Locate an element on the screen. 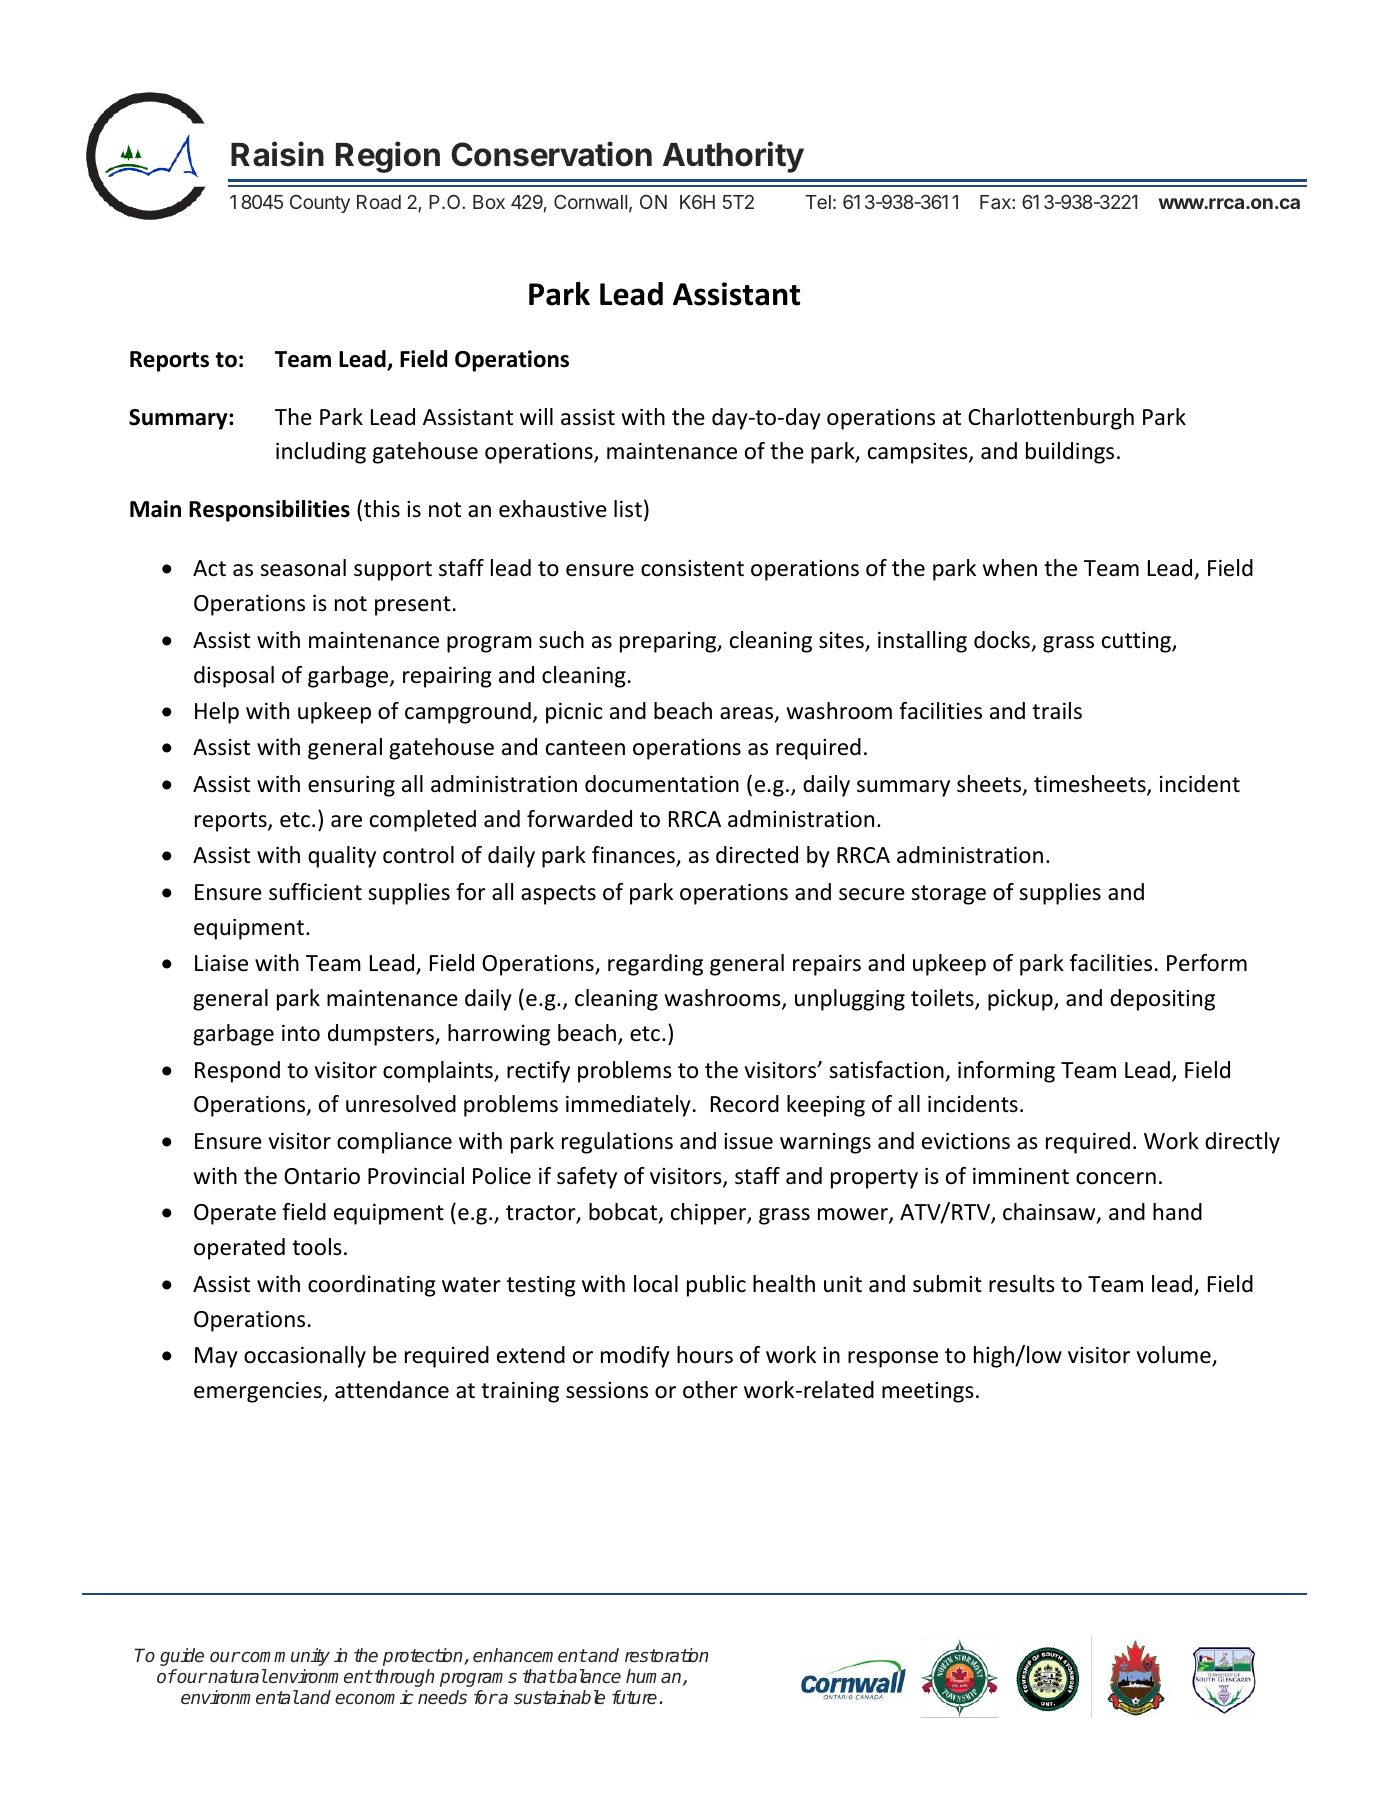  Perform is located at coordinates (1207, 963).
